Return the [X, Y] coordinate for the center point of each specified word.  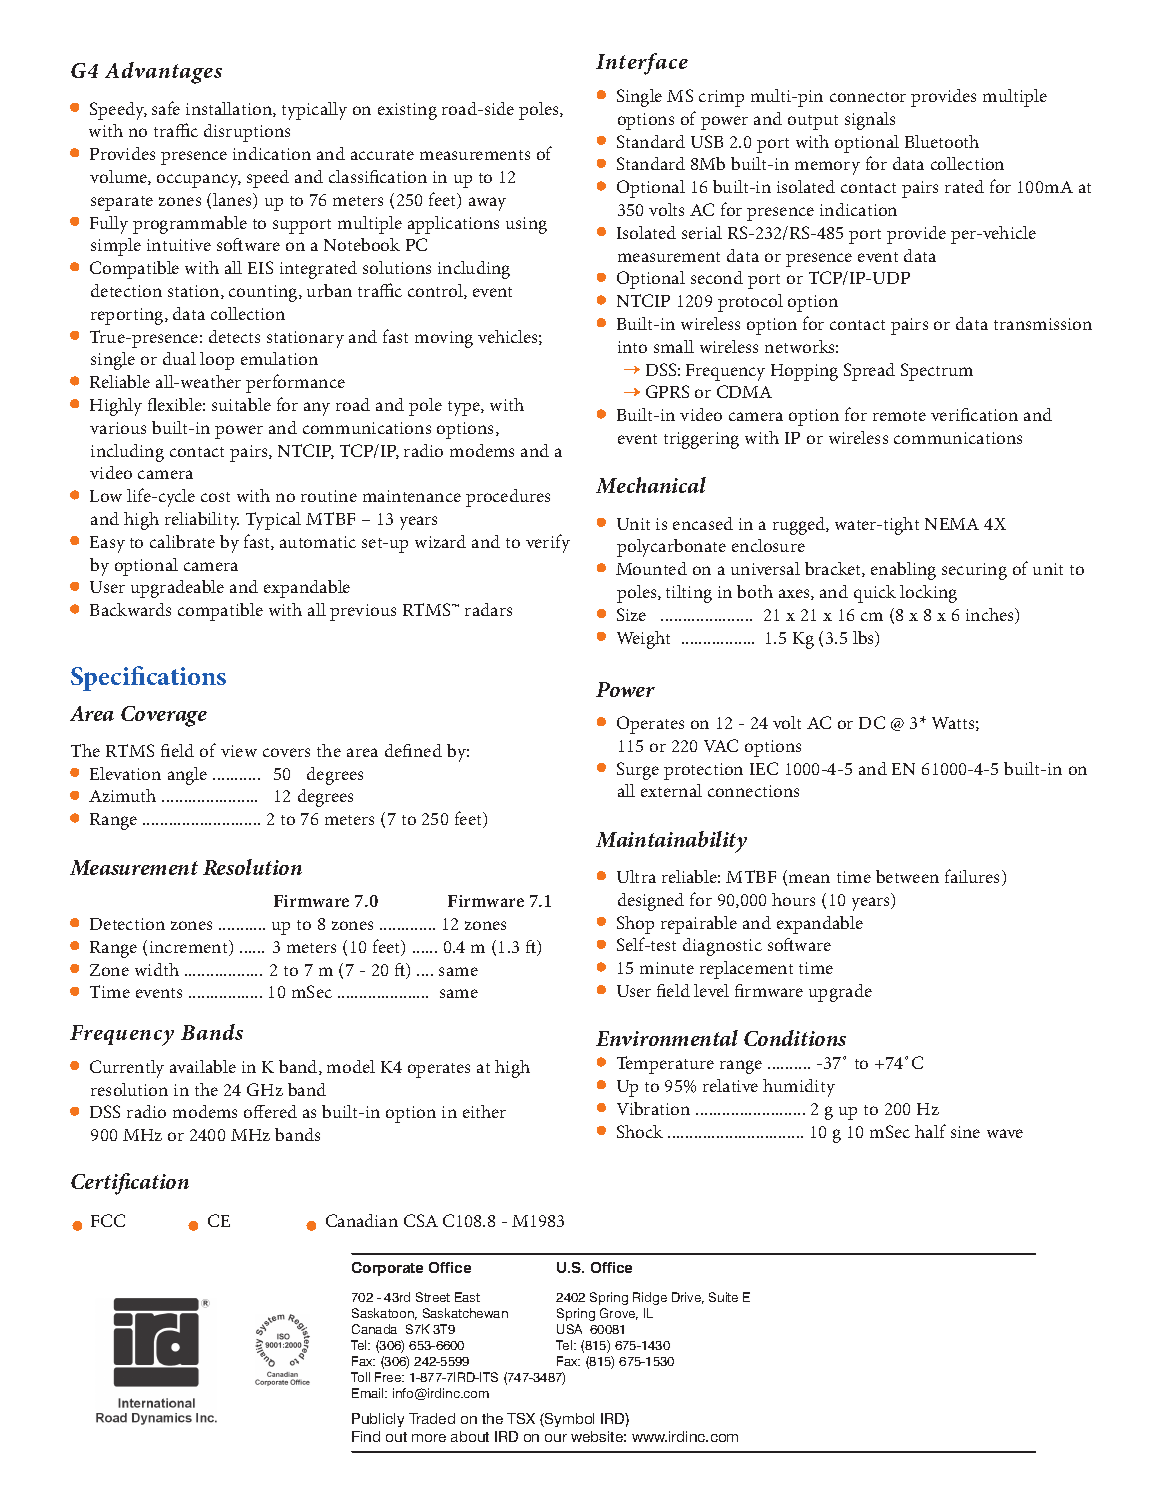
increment [190, 948]
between [907, 876]
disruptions [247, 133]
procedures [508, 498]
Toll [360, 1377]
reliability [202, 521]
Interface [642, 64]
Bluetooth [942, 141]
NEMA [952, 524]
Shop [635, 925]
